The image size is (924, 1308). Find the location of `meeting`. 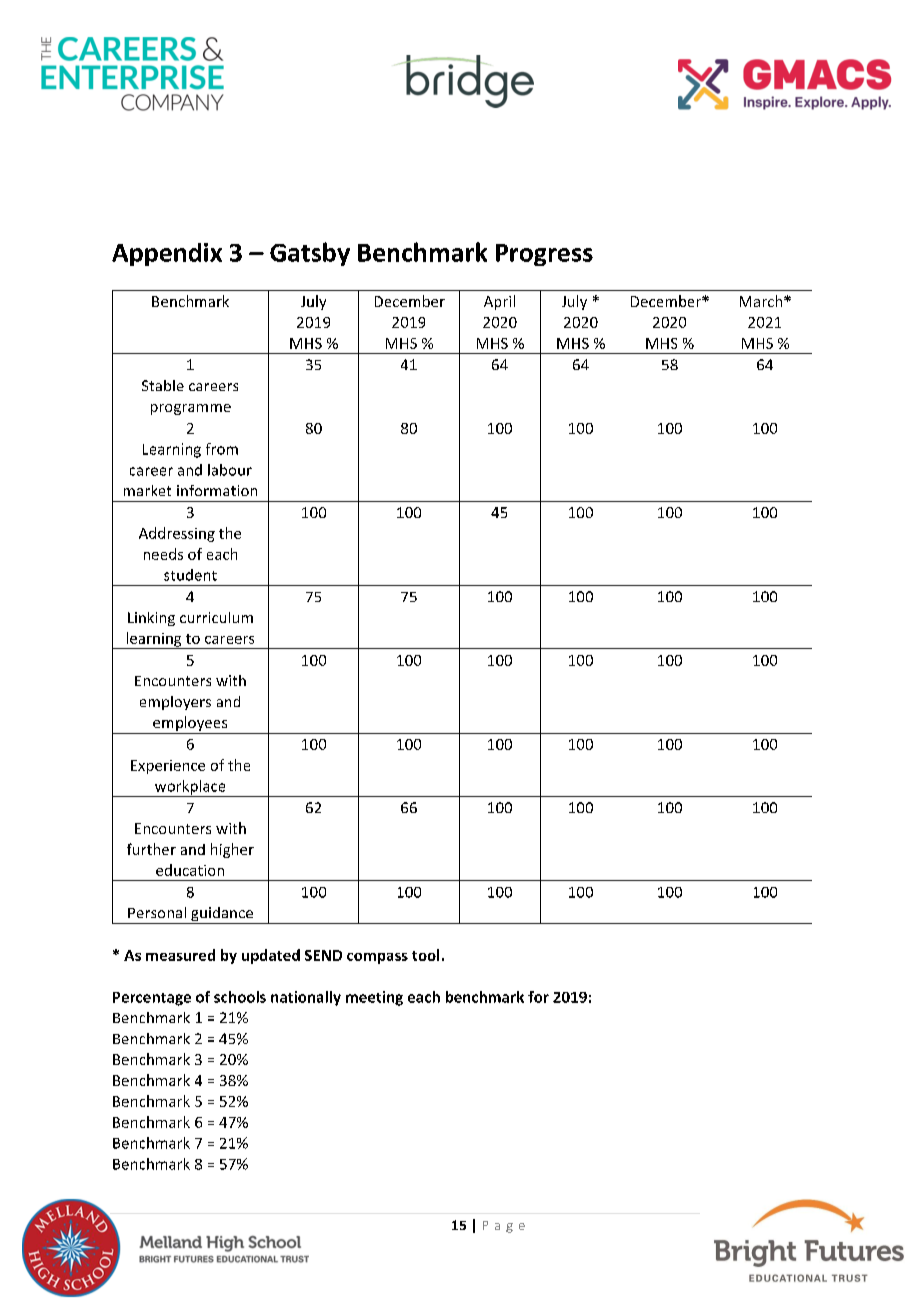

meeting is located at coordinates (374, 998).
